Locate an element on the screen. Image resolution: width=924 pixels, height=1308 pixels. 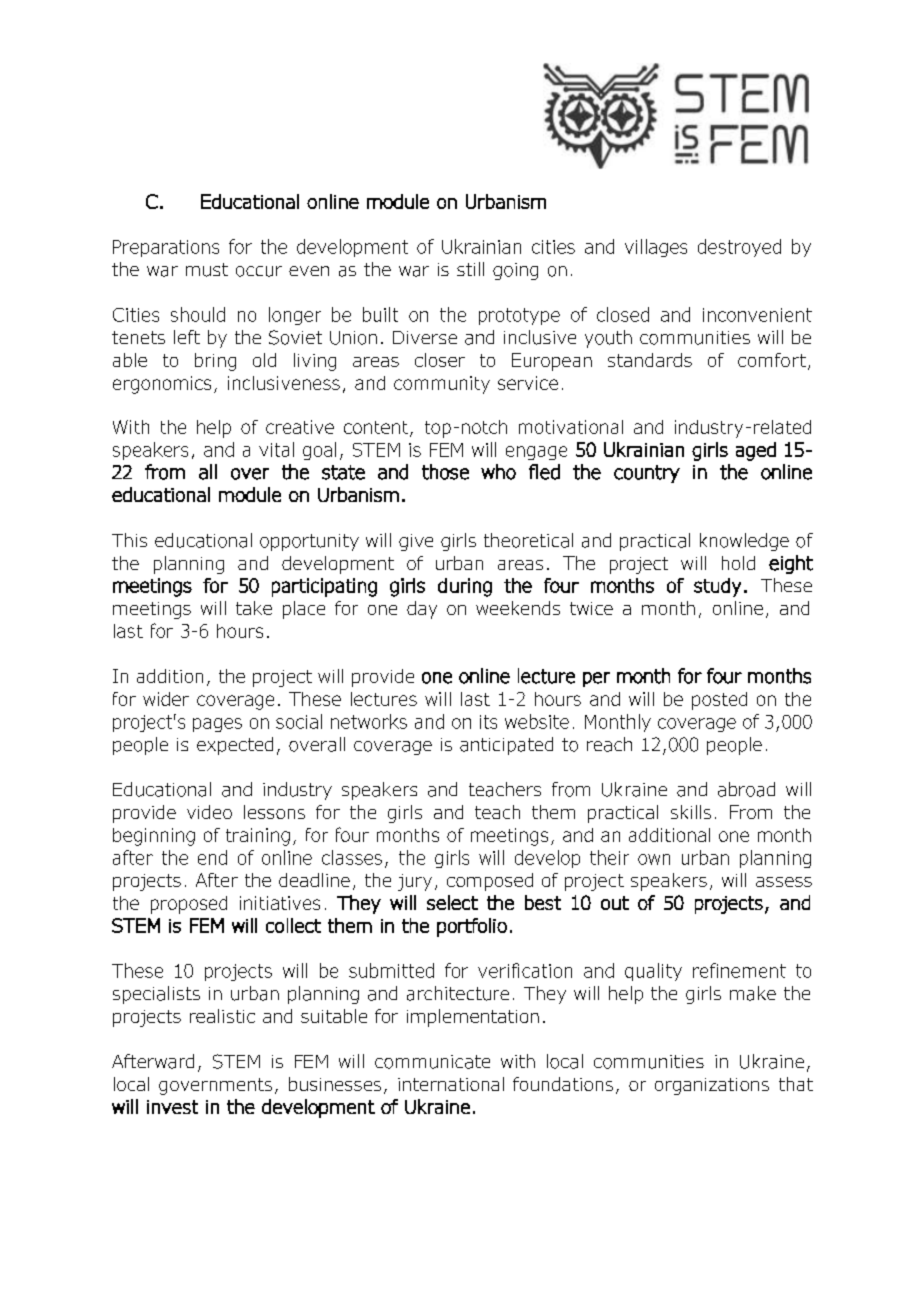
aged is located at coordinates (756, 451).
